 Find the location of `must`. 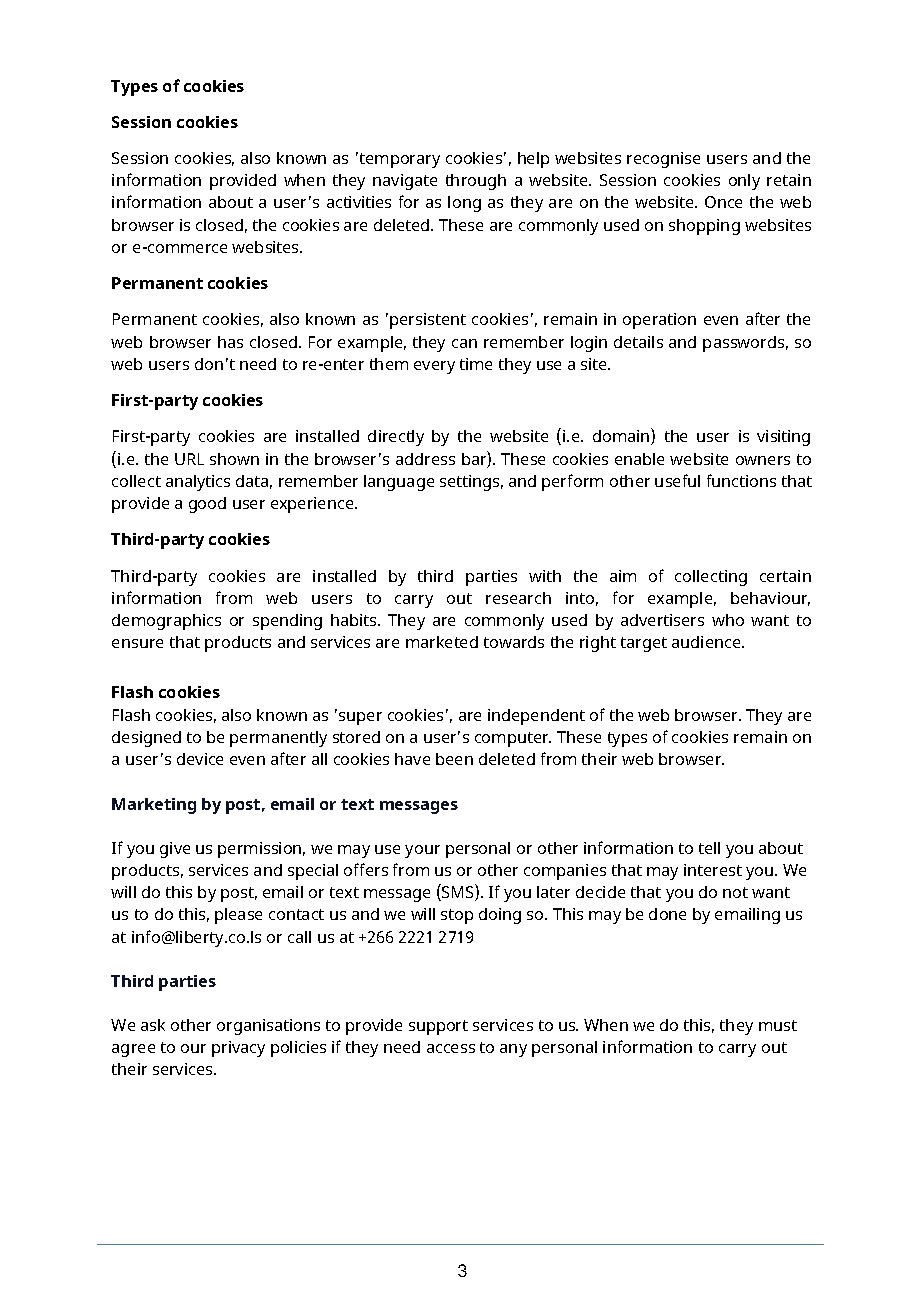

must is located at coordinates (778, 1025).
